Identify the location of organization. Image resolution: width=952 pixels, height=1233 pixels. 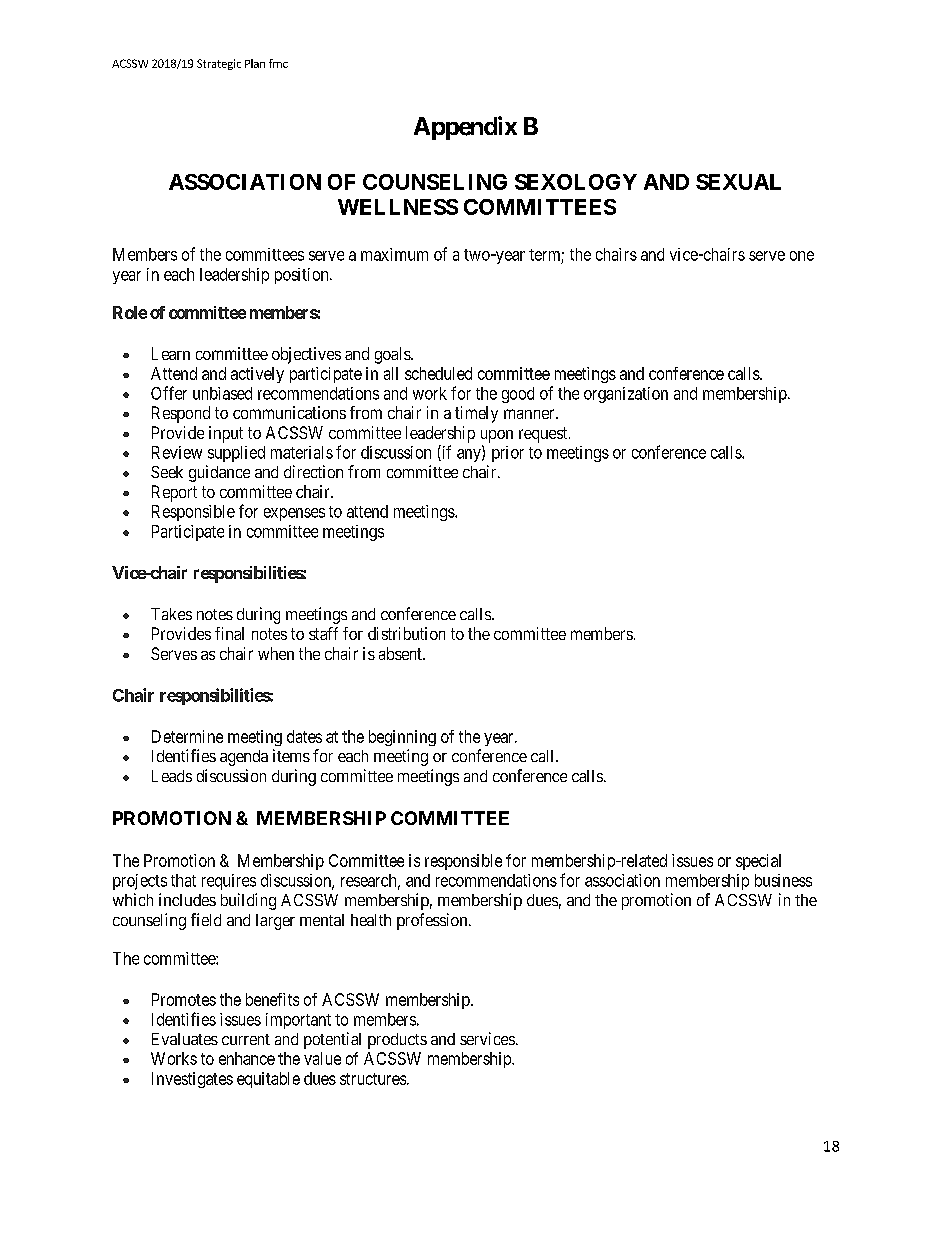
(626, 395).
